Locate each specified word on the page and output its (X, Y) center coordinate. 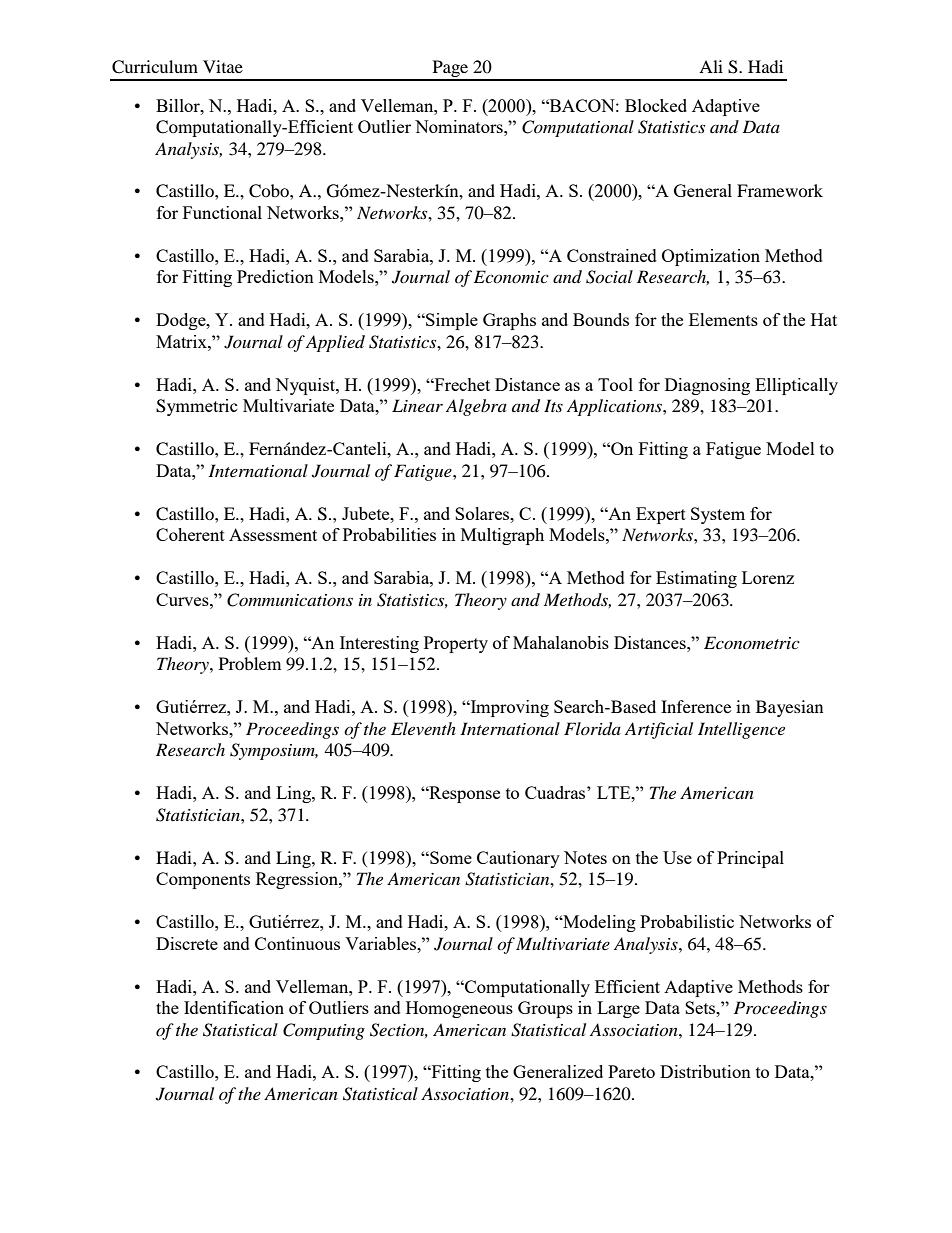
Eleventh (423, 728)
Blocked (656, 105)
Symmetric (197, 407)
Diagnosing (707, 386)
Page (450, 70)
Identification (234, 1007)
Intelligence (741, 730)
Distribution (705, 1071)
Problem (250, 663)
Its (553, 405)
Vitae (223, 66)
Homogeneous (459, 1009)
